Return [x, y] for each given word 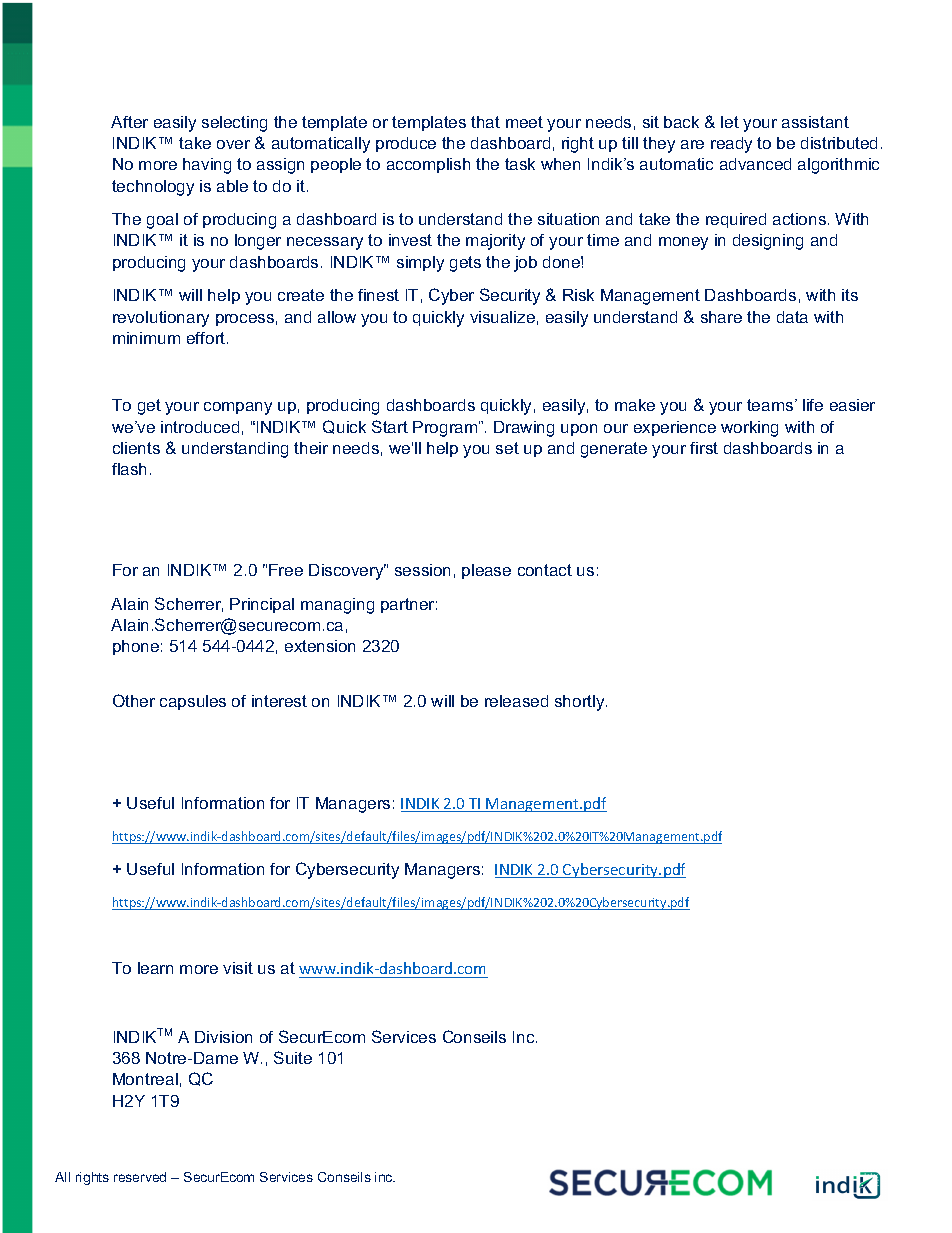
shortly [581, 703]
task [520, 164]
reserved [140, 1177]
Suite [293, 1057]
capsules [193, 702]
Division [223, 1037]
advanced [755, 164]
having [207, 166]
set [507, 448]
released [516, 701]
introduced [200, 427]
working [749, 429]
